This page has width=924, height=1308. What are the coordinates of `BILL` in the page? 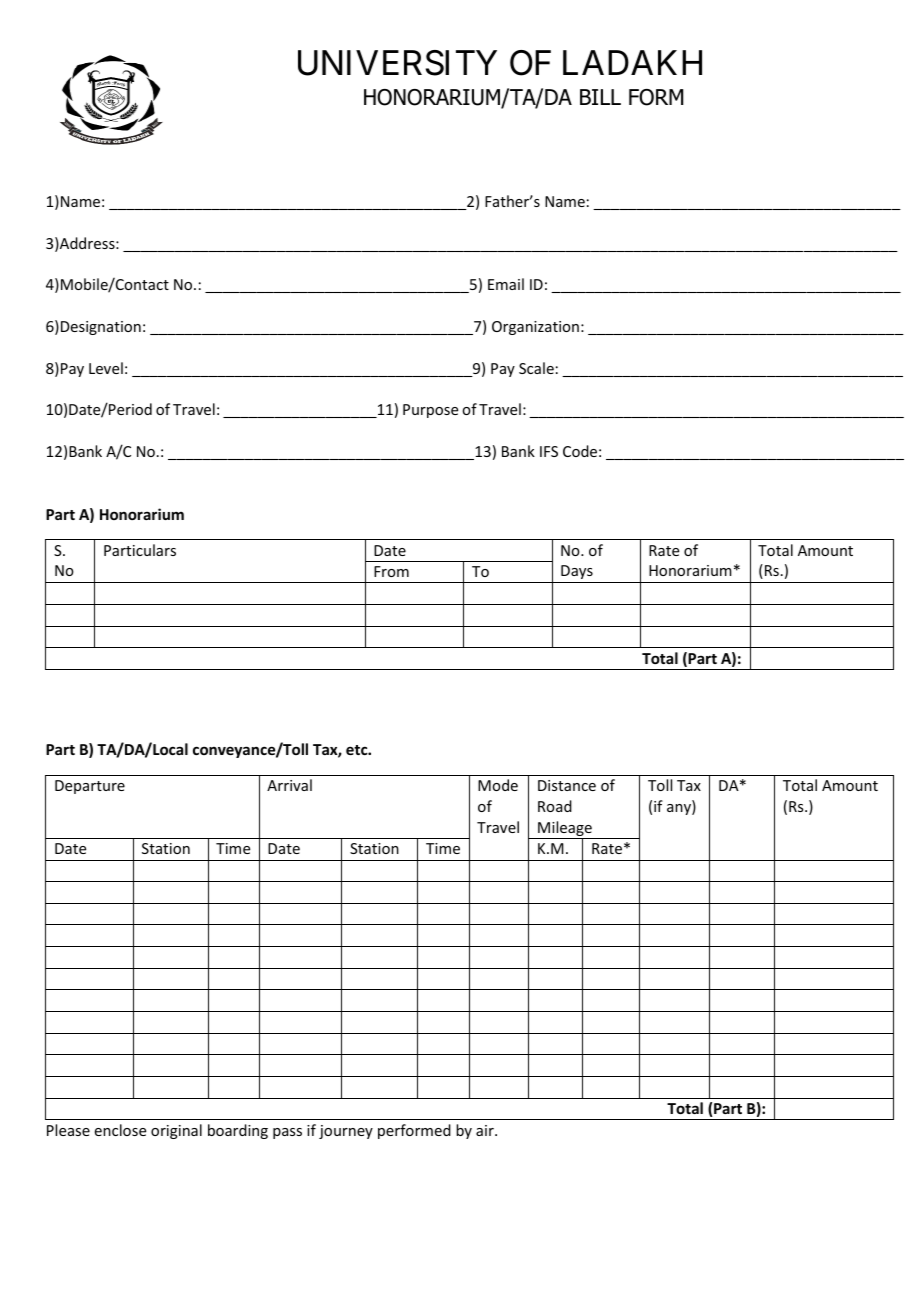 It's located at (600, 97).
